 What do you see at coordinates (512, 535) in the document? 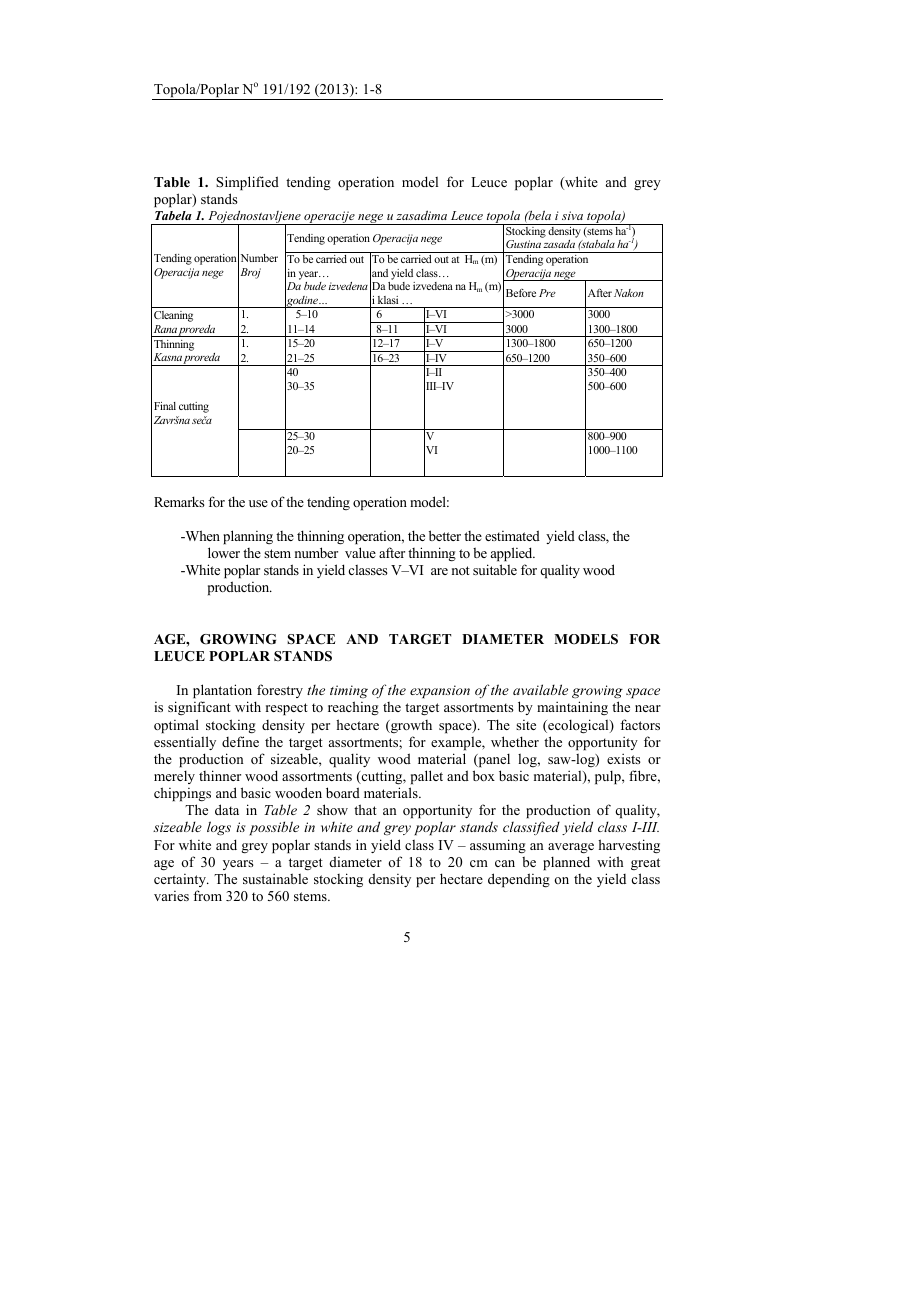
I see `estimated` at bounding box center [512, 535].
